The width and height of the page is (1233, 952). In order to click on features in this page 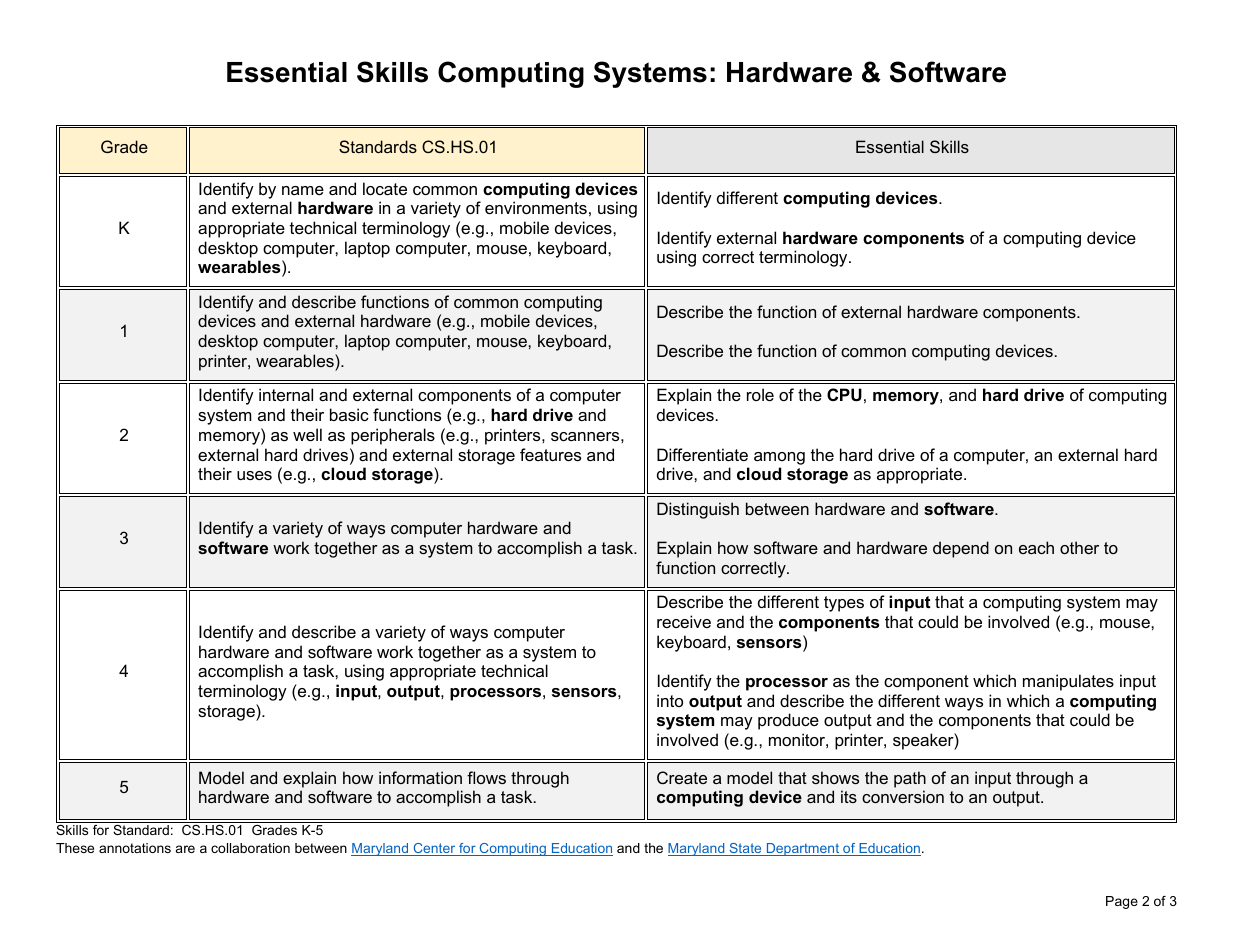, I will do `click(550, 454)`.
